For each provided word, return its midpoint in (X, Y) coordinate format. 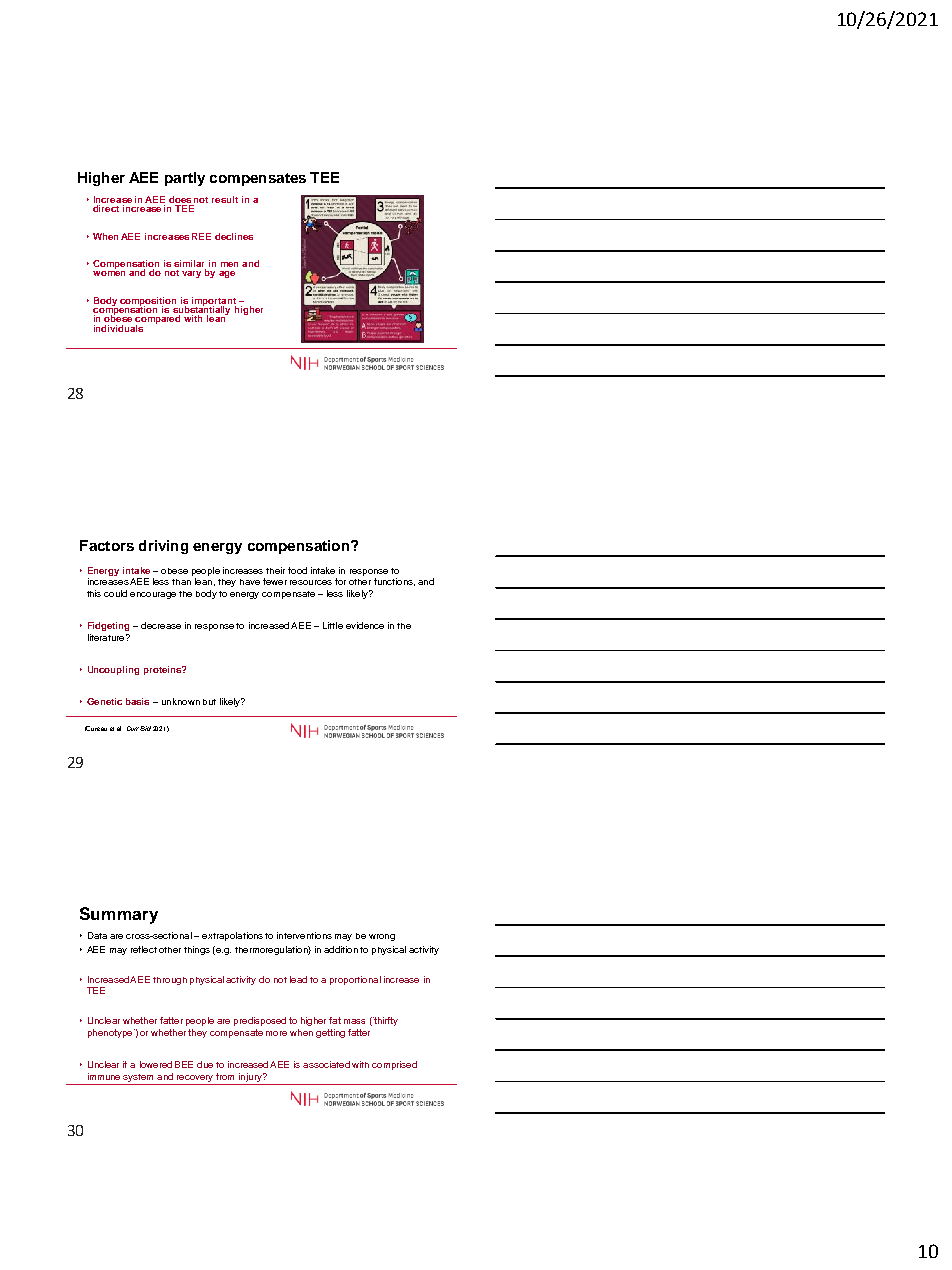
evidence (365, 625)
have (250, 582)
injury (251, 1077)
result (225, 199)
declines (234, 236)
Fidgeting (108, 626)
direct (106, 208)
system (138, 1078)
